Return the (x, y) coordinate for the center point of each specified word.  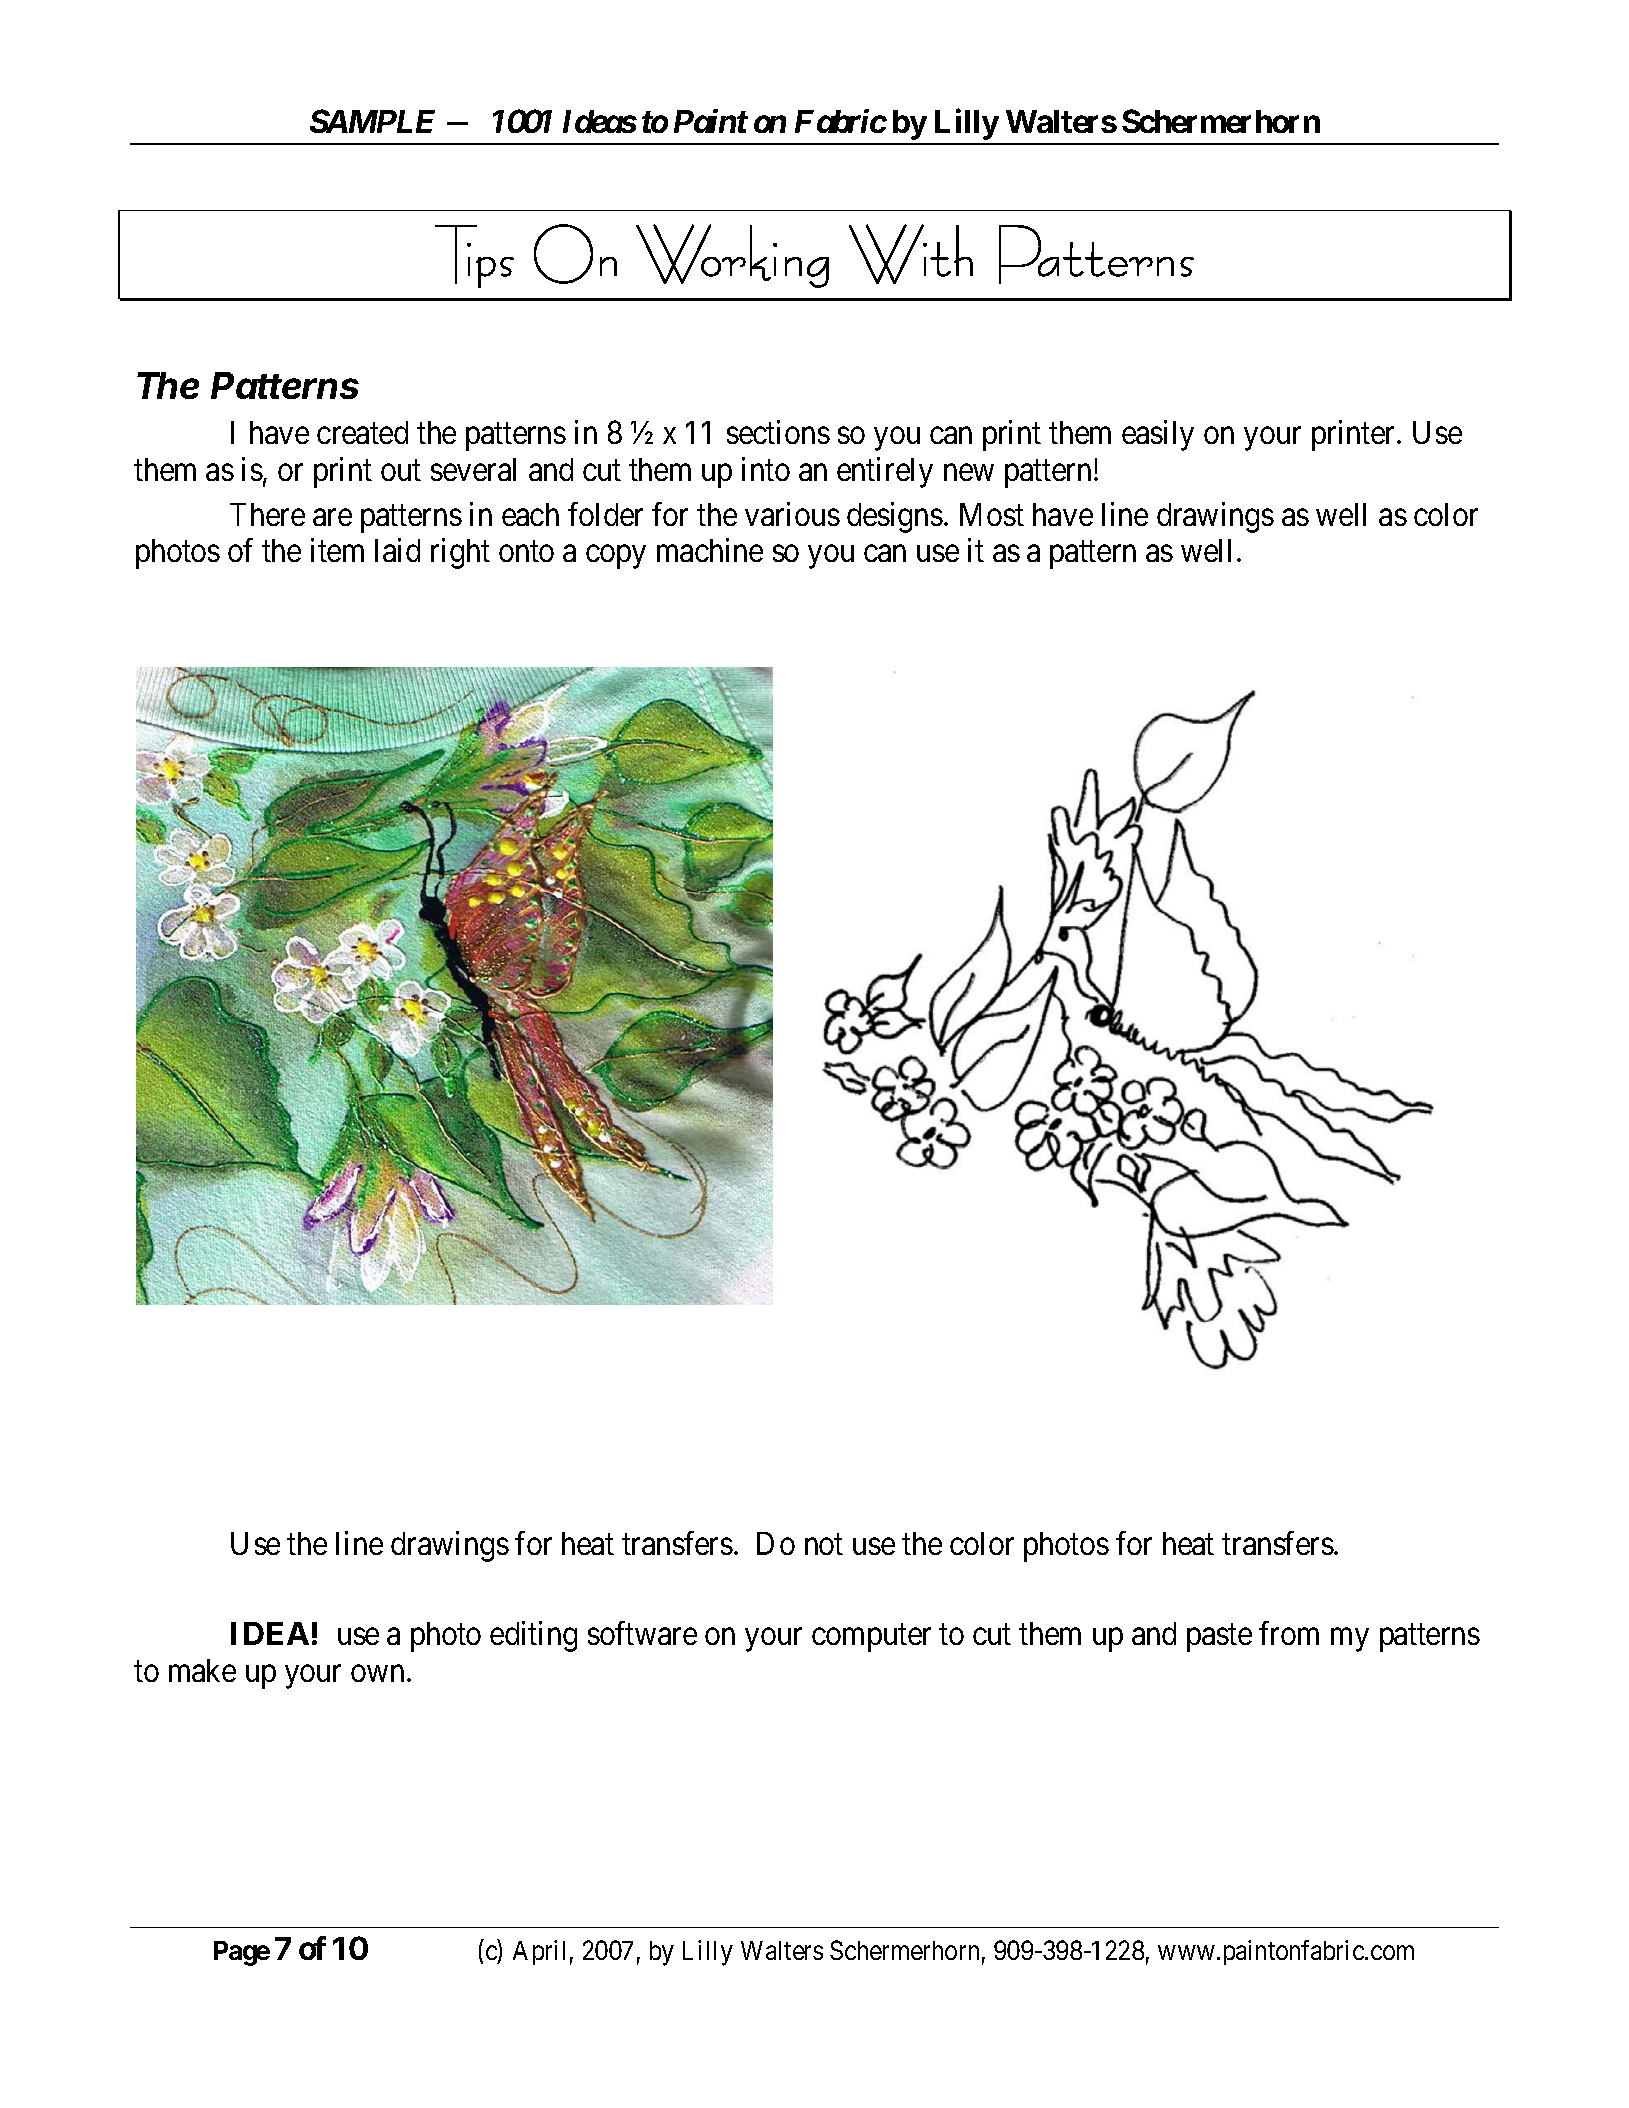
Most (992, 514)
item (337, 550)
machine (710, 550)
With (911, 254)
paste (1219, 1638)
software (642, 1633)
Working (732, 256)
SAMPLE (372, 121)
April (539, 1952)
